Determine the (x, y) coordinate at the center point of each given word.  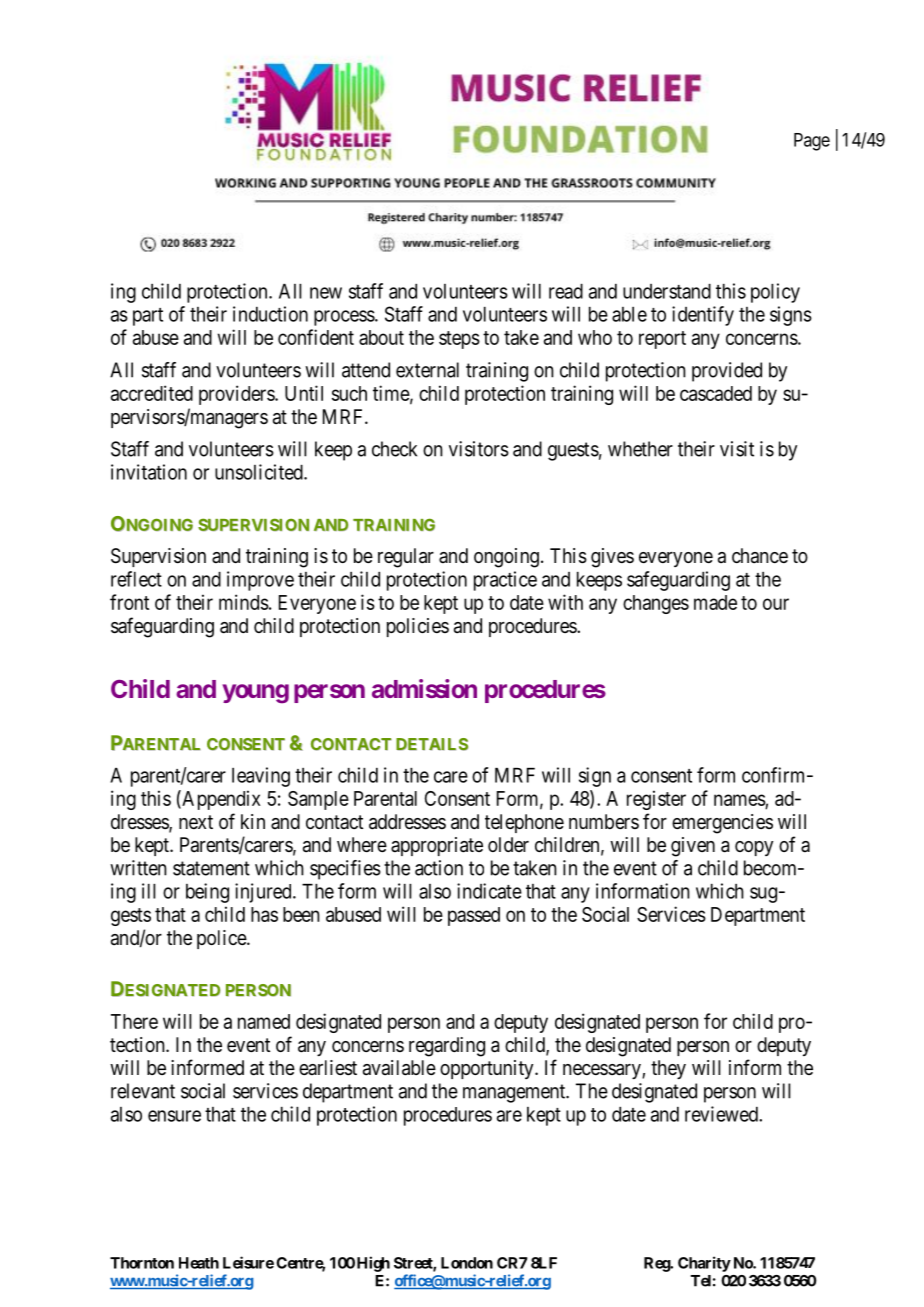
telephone (524, 823)
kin (253, 821)
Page (812, 142)
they (668, 1069)
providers (237, 395)
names (740, 800)
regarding (447, 1047)
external (427, 370)
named (264, 1021)
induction (270, 314)
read (566, 291)
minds (244, 602)
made (715, 602)
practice (505, 581)
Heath (199, 1263)
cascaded (716, 393)
